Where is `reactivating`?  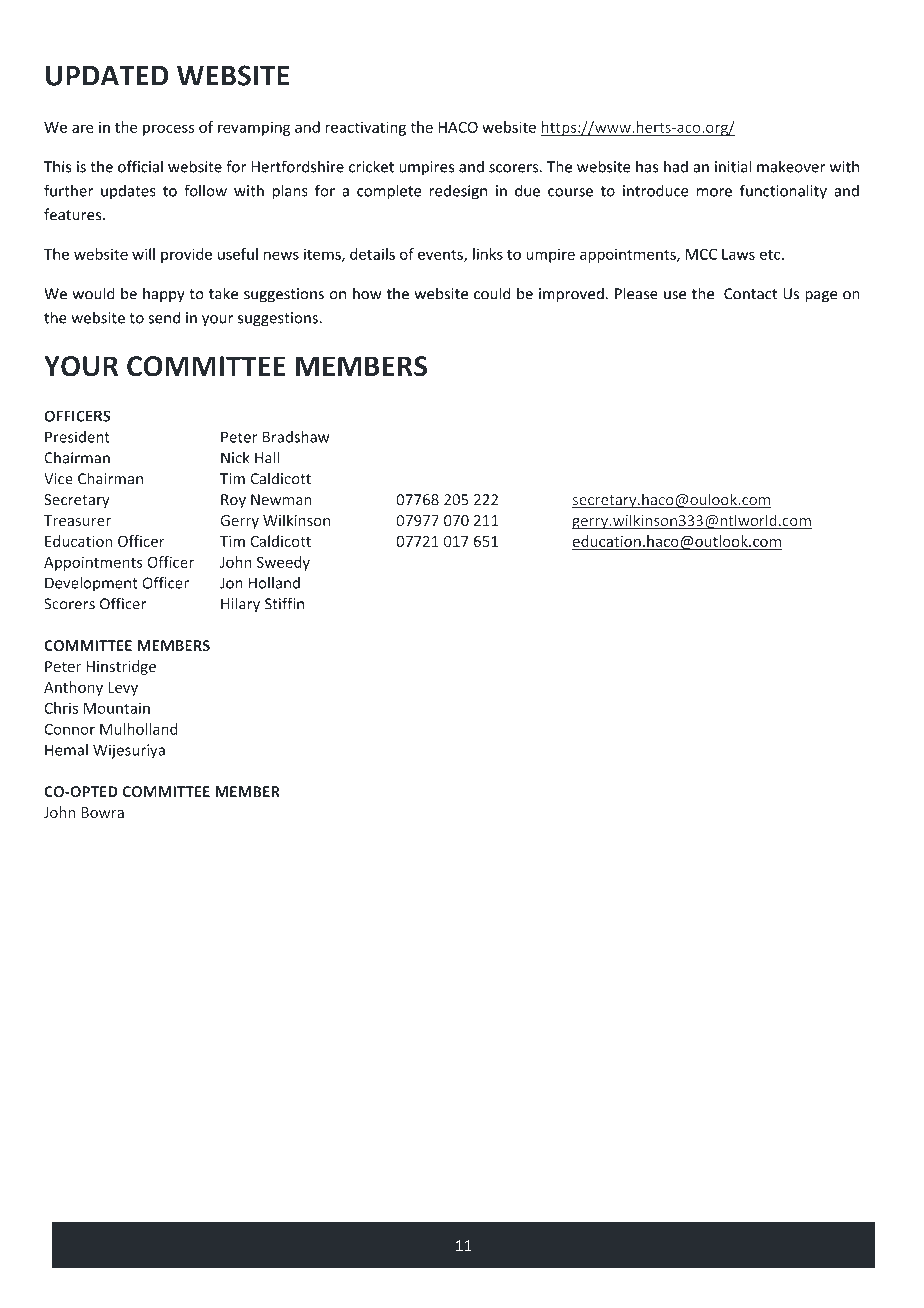
reactivating is located at coordinates (365, 128).
